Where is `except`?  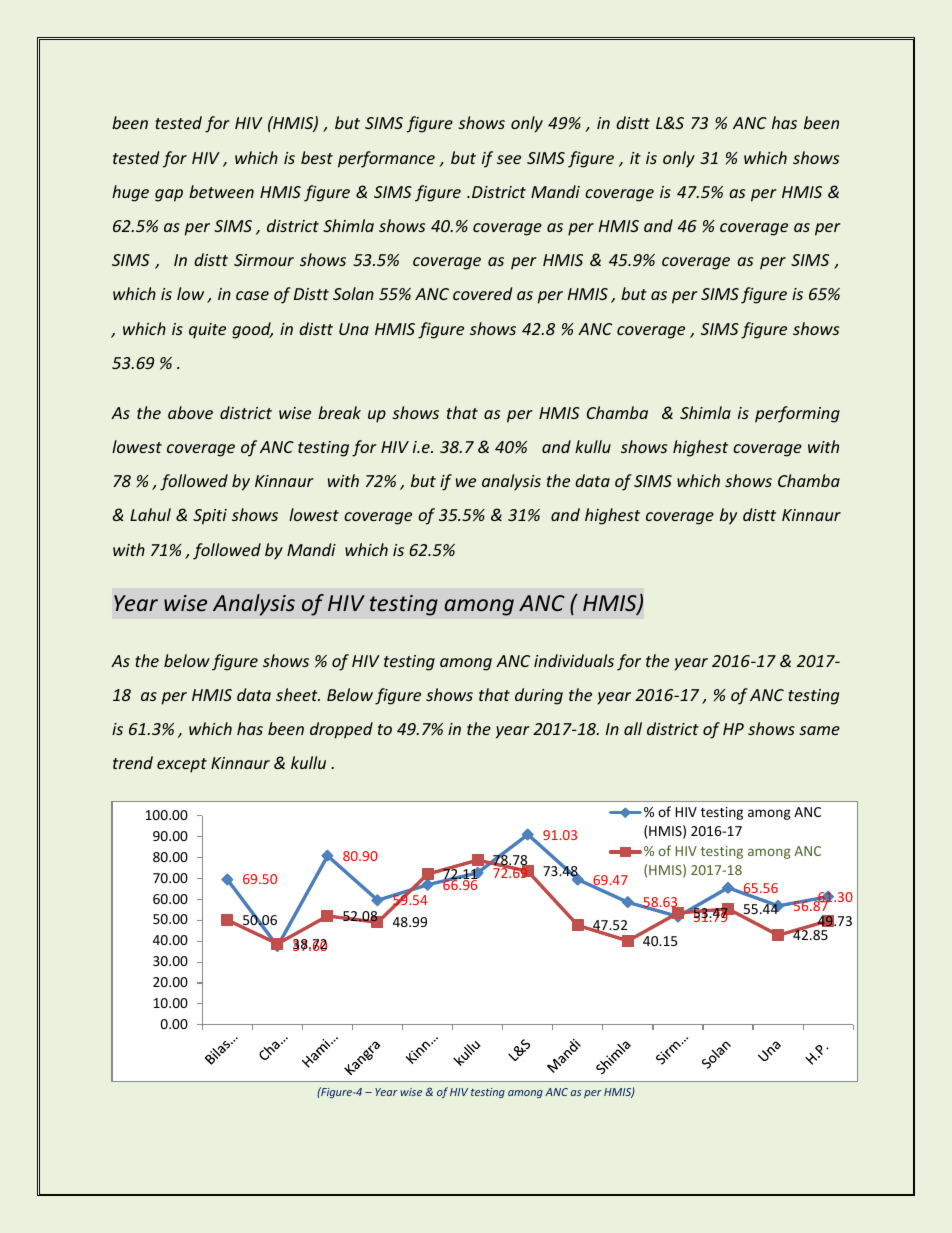 except is located at coordinates (182, 765).
